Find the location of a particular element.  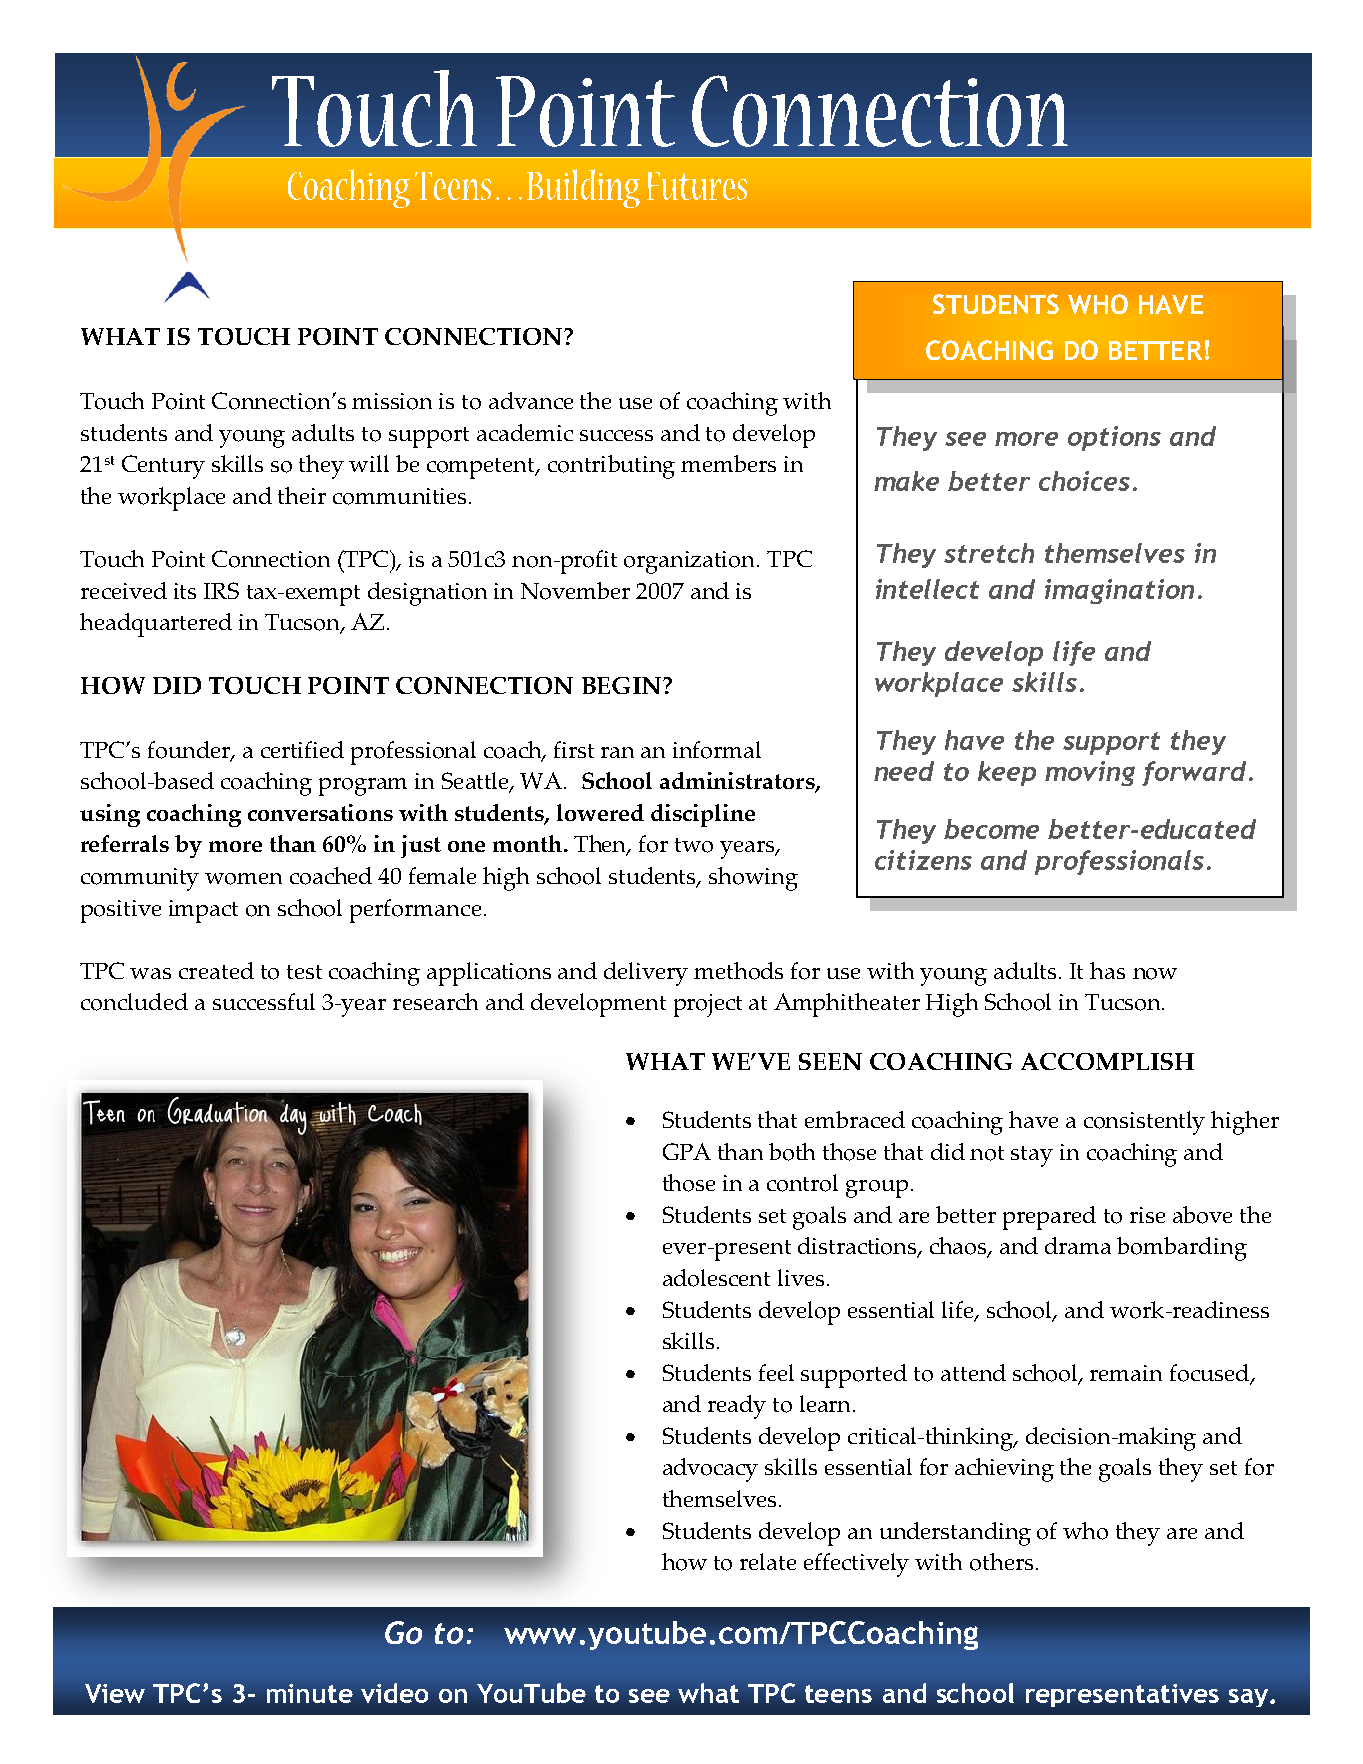

View is located at coordinates (115, 1693).
